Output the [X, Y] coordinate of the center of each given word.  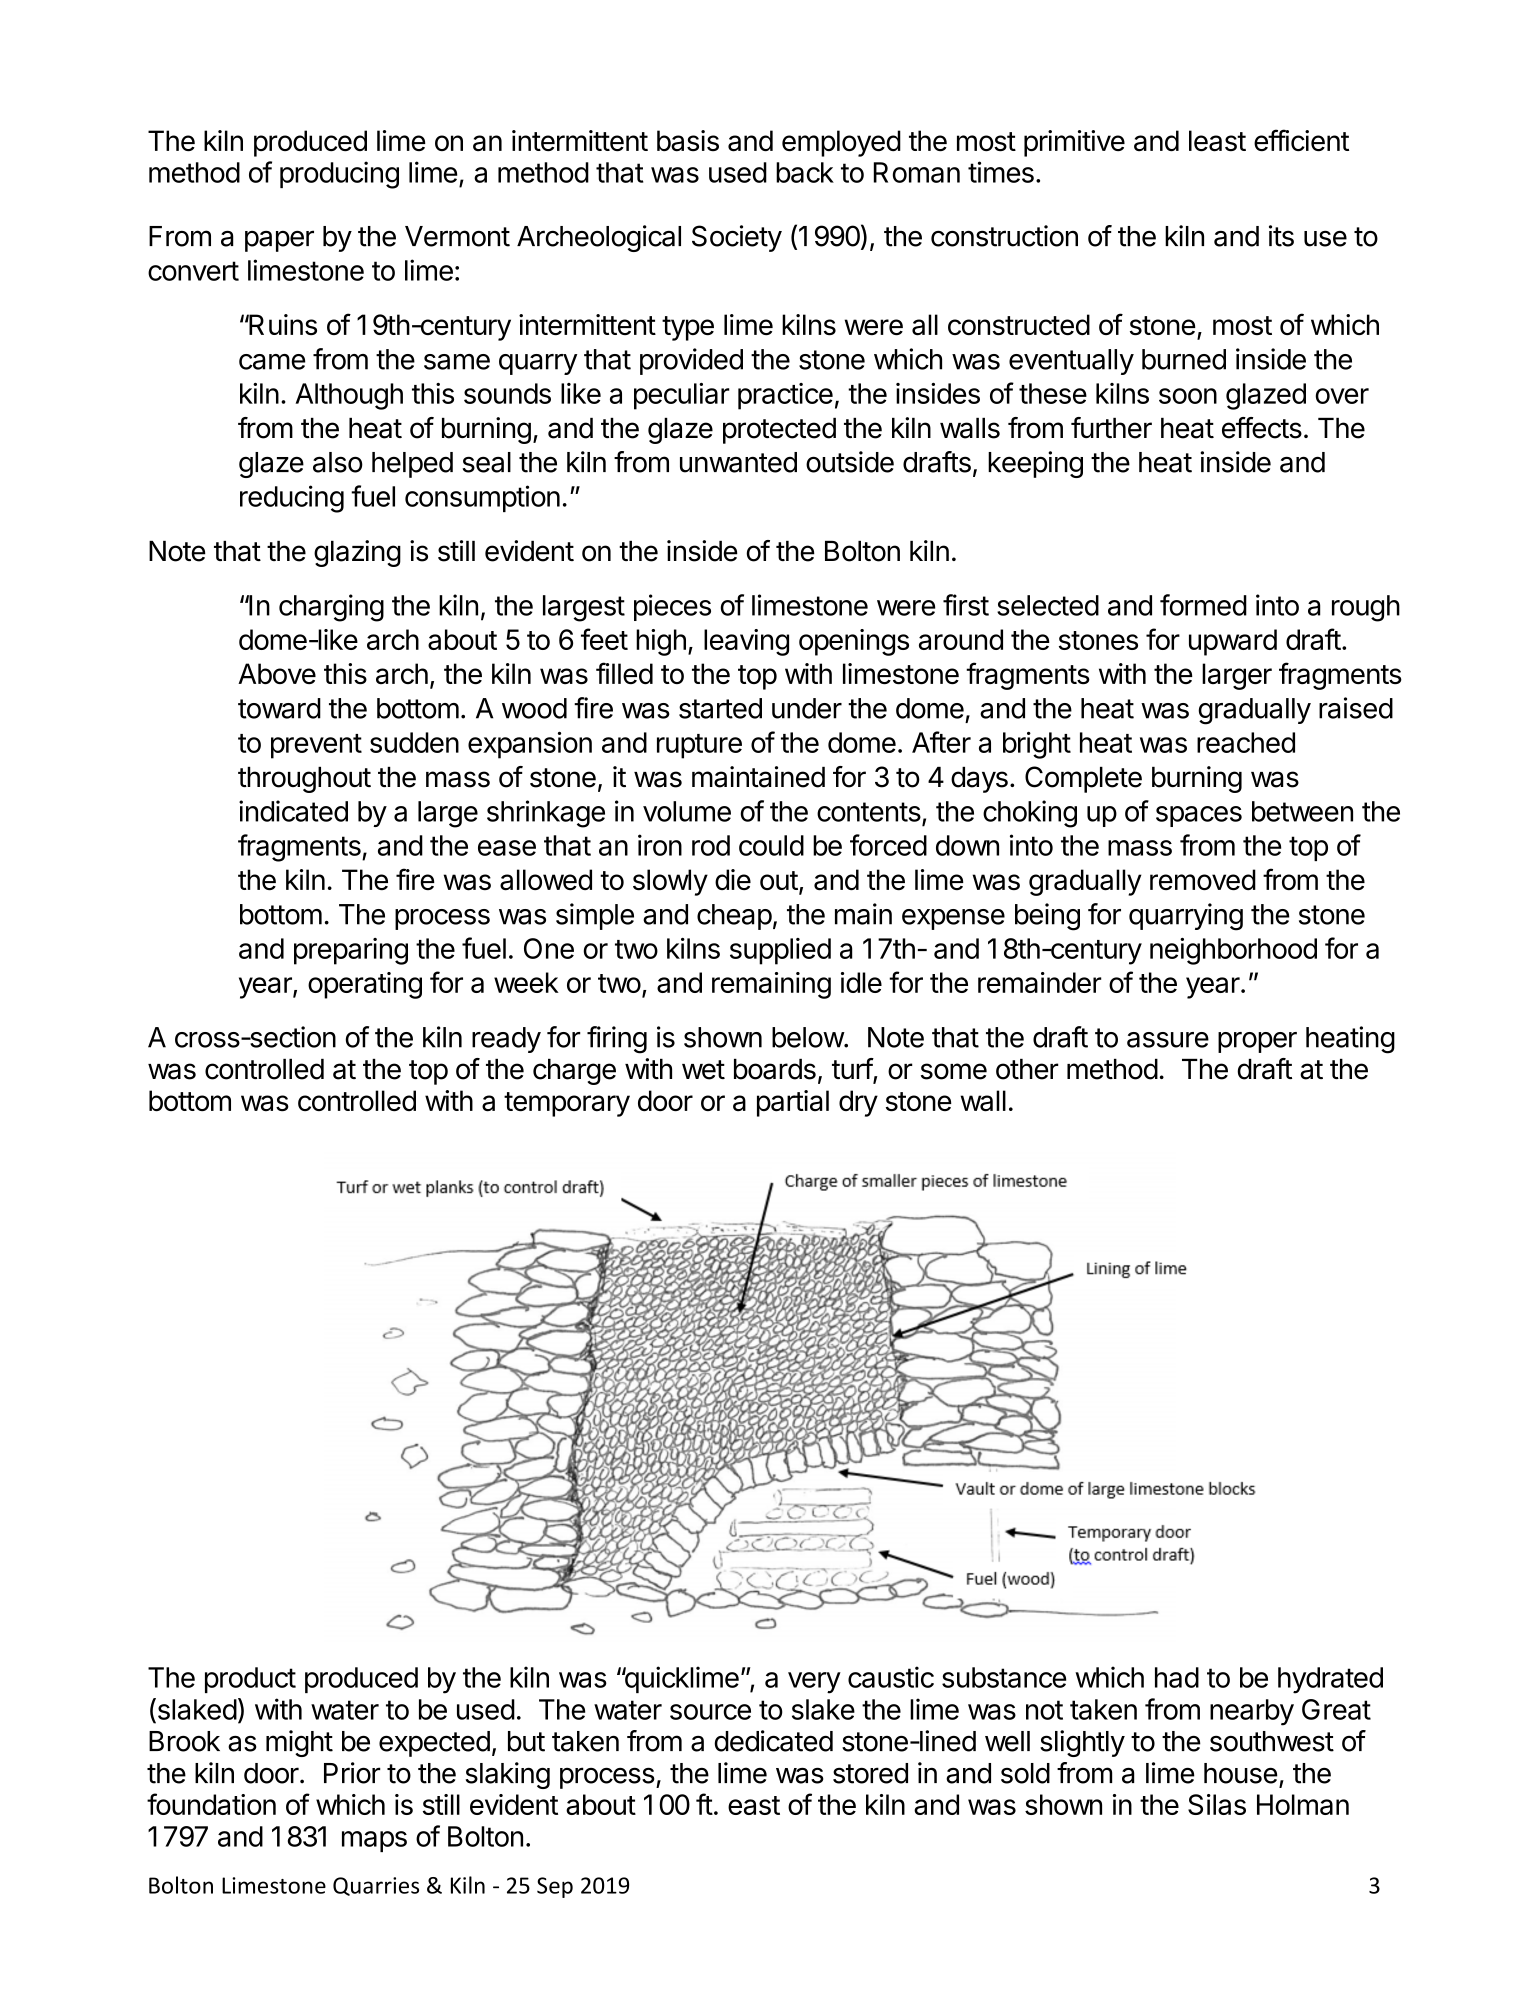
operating [365, 985]
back [805, 172]
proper [1257, 1042]
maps [374, 1841]
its [1281, 236]
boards [775, 1069]
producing [339, 175]
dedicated [773, 1741]
